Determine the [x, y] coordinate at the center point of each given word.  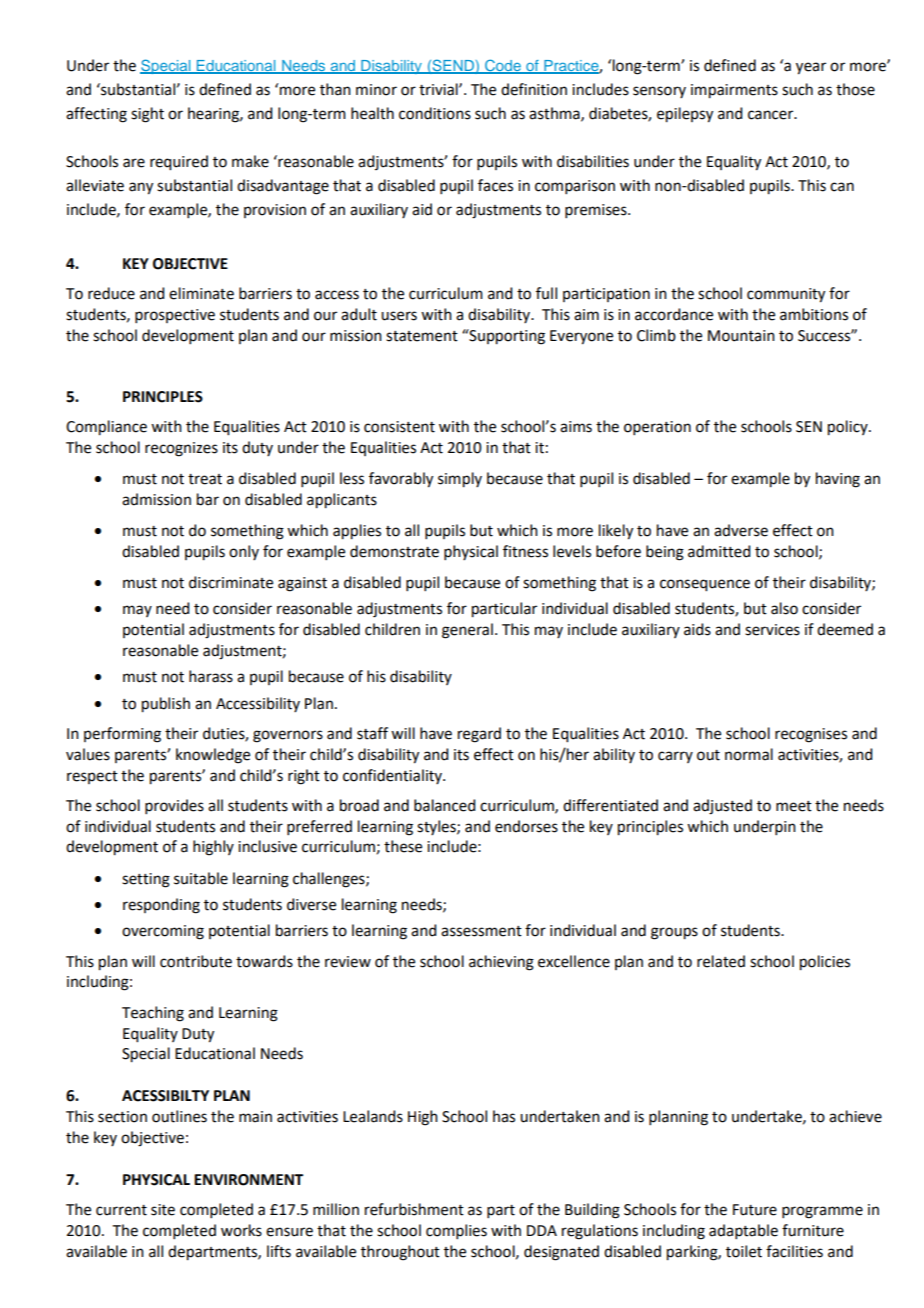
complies [456, 1231]
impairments [734, 91]
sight [147, 115]
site [163, 1210]
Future [755, 1210]
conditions [435, 113]
